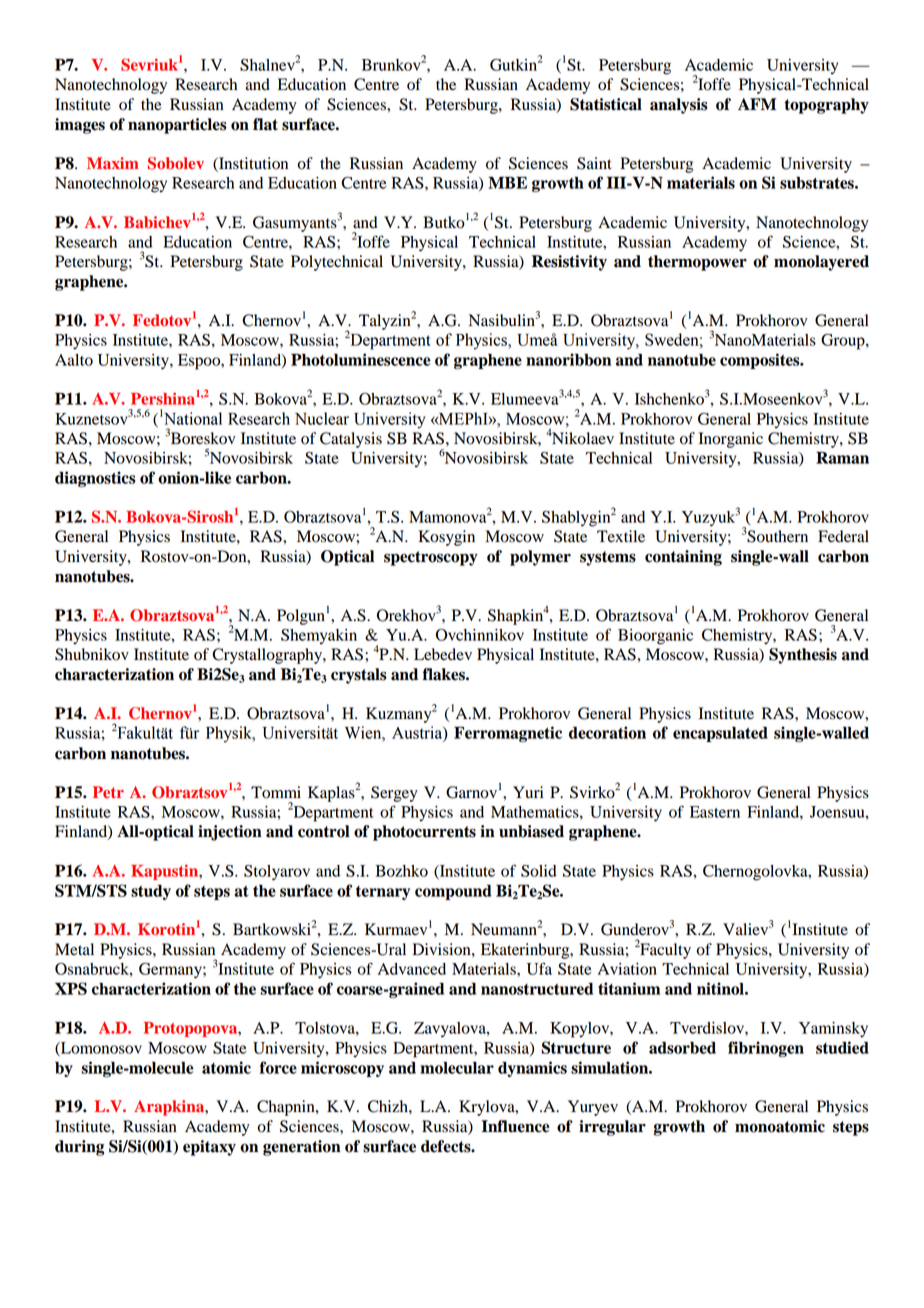 Image resolution: width=924 pixels, height=1308 pixels. I want to click on epitaxy, so click(209, 1148).
